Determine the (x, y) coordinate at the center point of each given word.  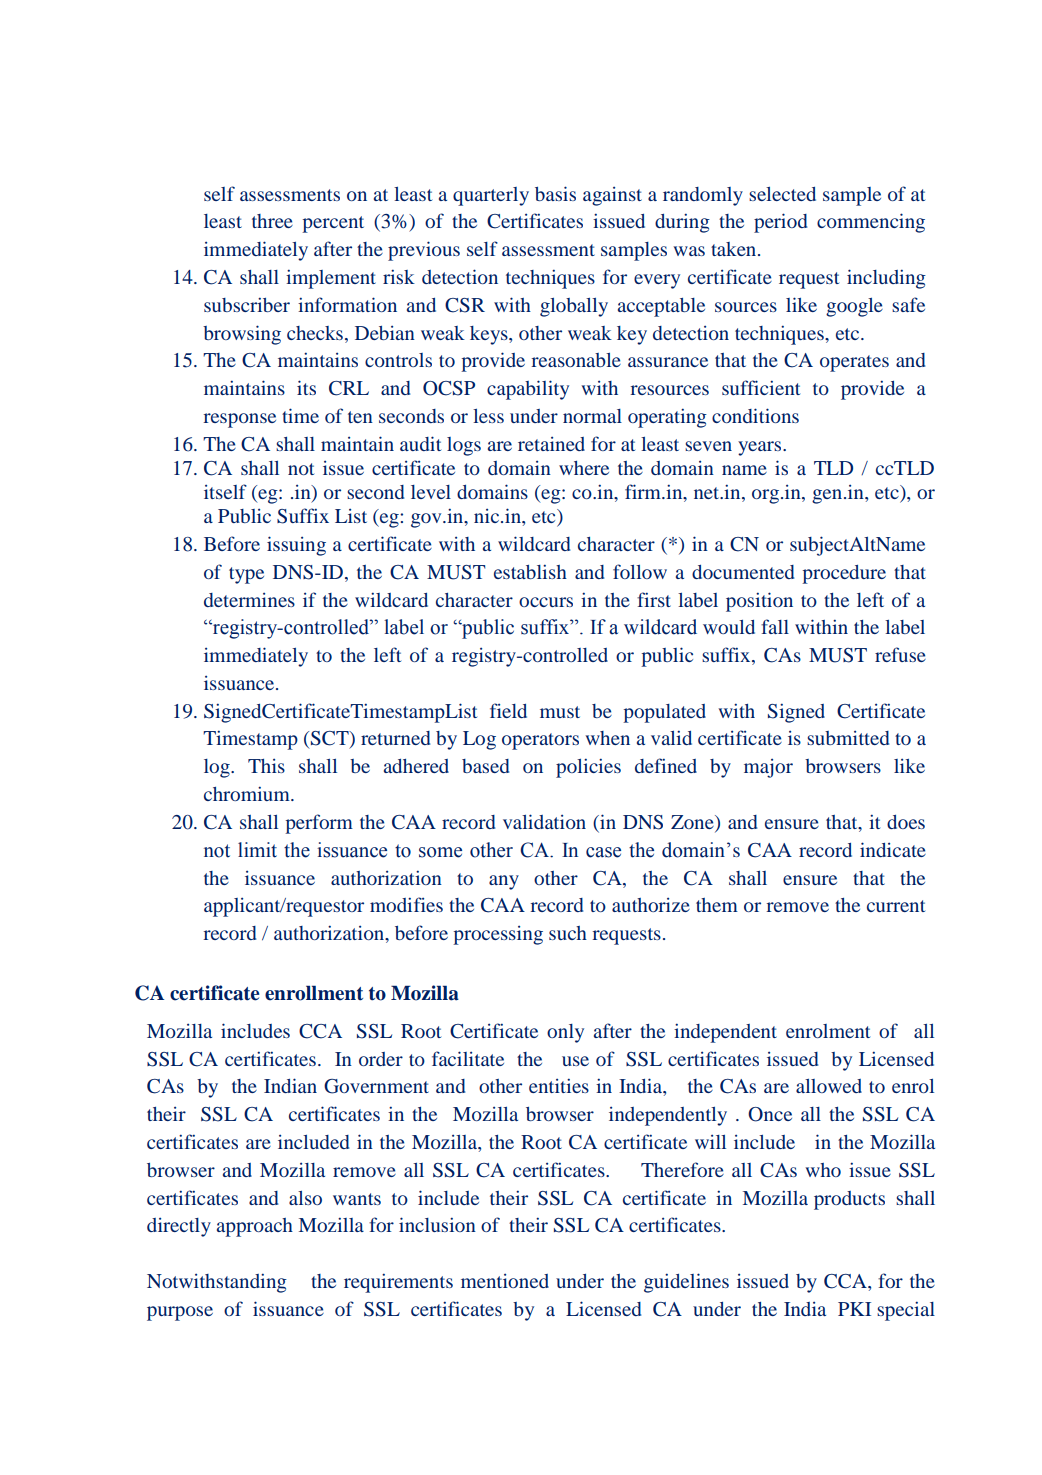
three (272, 221)
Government (376, 1086)
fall (775, 626)
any (504, 882)
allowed (829, 1086)
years (761, 448)
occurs (546, 602)
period (780, 223)
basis (555, 193)
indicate (893, 849)
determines (249, 599)
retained (551, 443)
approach (255, 1227)
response (239, 420)
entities (559, 1085)
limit (257, 850)
